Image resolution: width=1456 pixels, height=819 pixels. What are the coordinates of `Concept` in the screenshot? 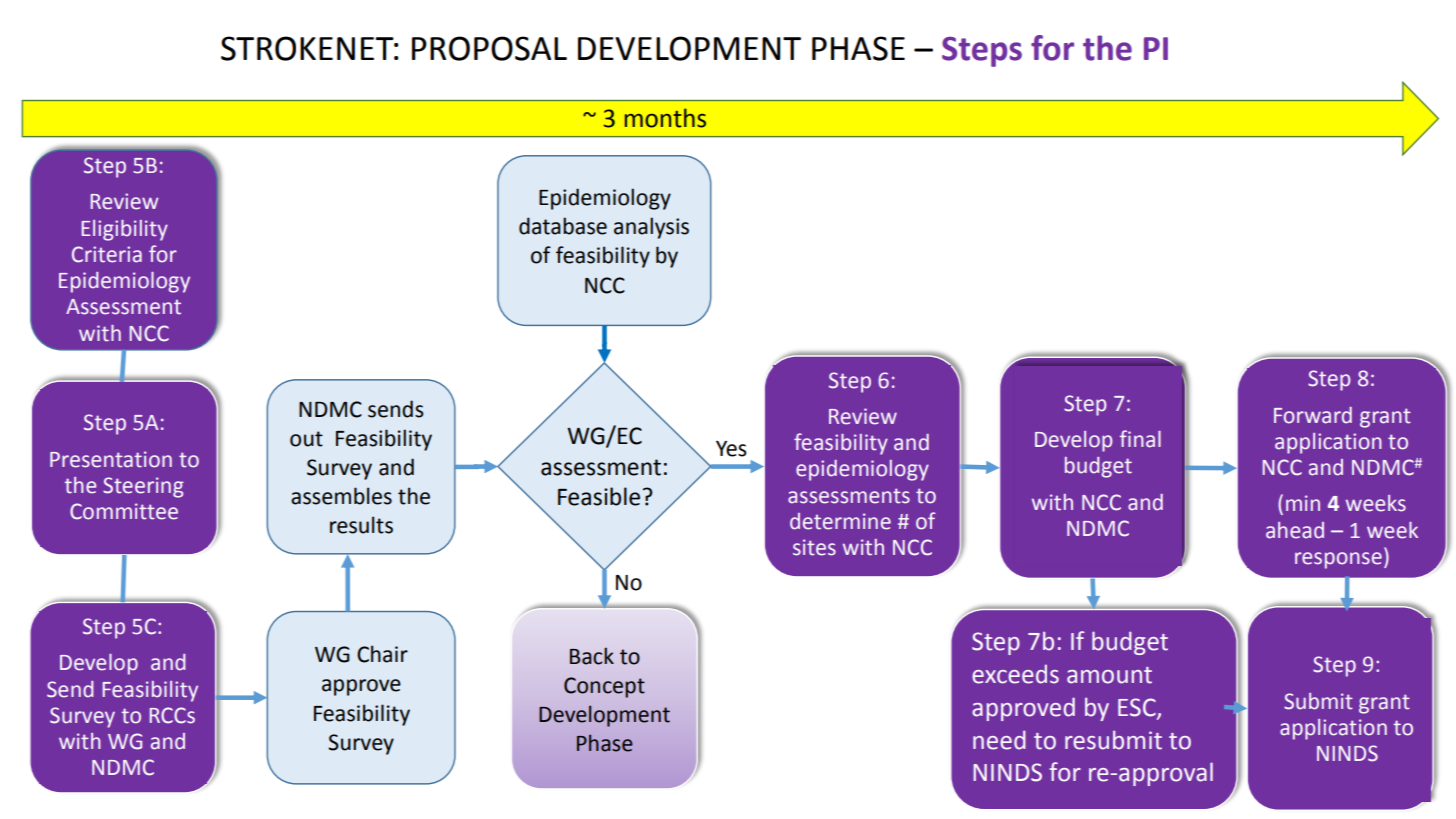 It's located at (604, 687).
